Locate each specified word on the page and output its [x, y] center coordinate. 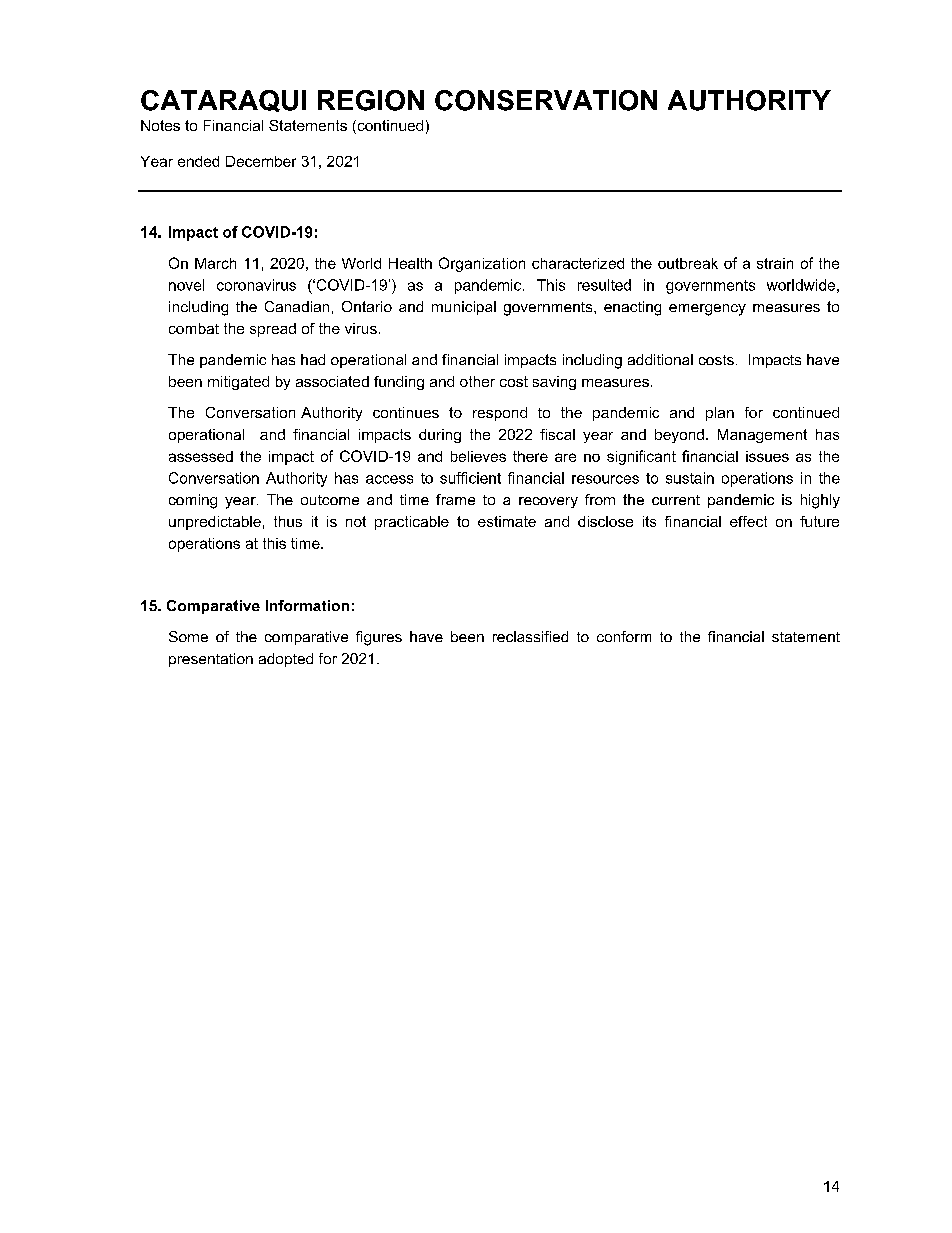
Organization [482, 264]
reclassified [530, 636]
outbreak [688, 263]
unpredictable [215, 523]
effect [748, 521]
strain [775, 263]
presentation [211, 660]
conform [624, 636]
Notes [160, 125]
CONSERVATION [546, 100]
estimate [507, 521]
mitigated [238, 383]
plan [720, 414]
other [477, 381]
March [215, 263]
